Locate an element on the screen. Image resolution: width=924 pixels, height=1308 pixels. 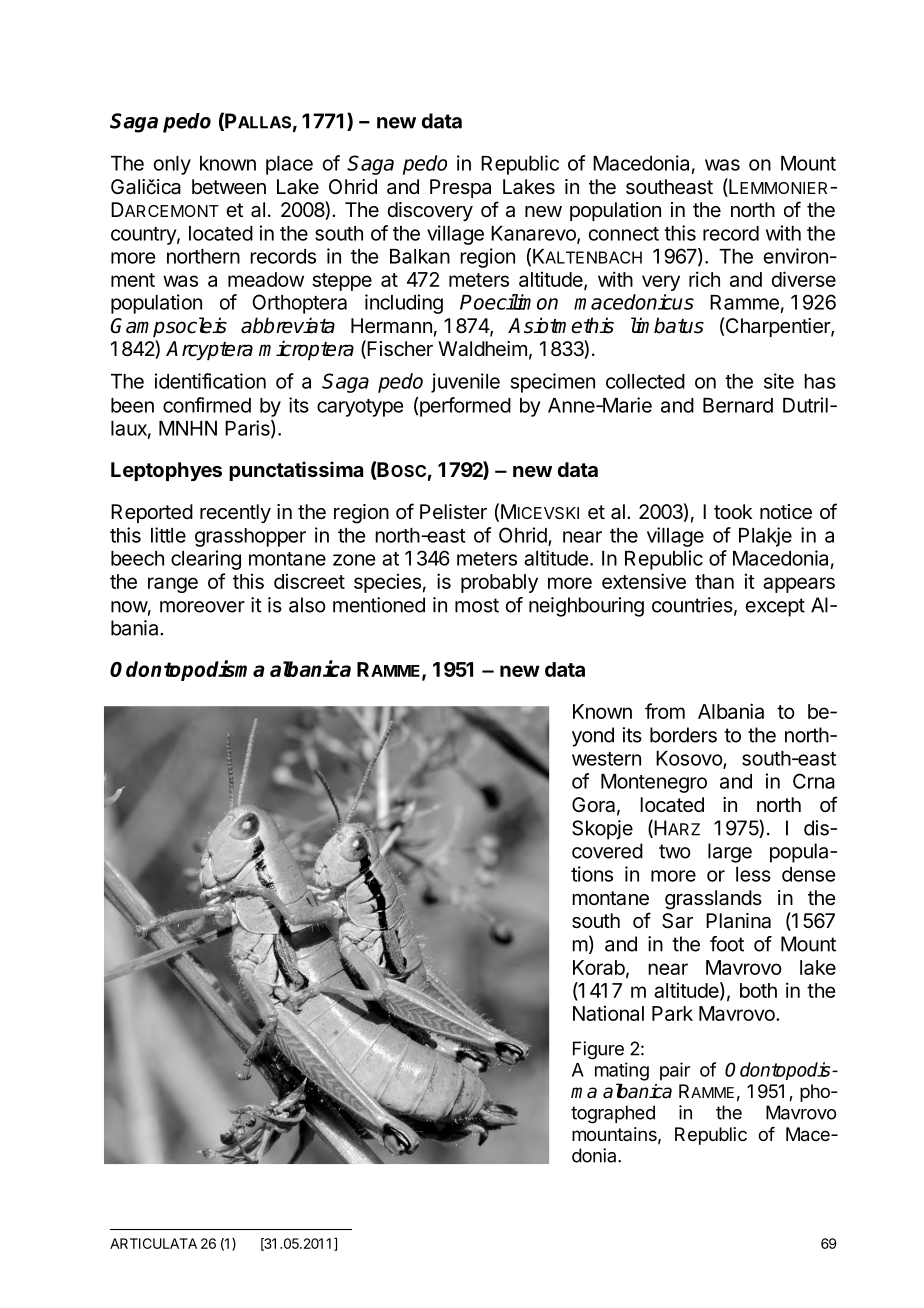
range is located at coordinates (173, 585).
